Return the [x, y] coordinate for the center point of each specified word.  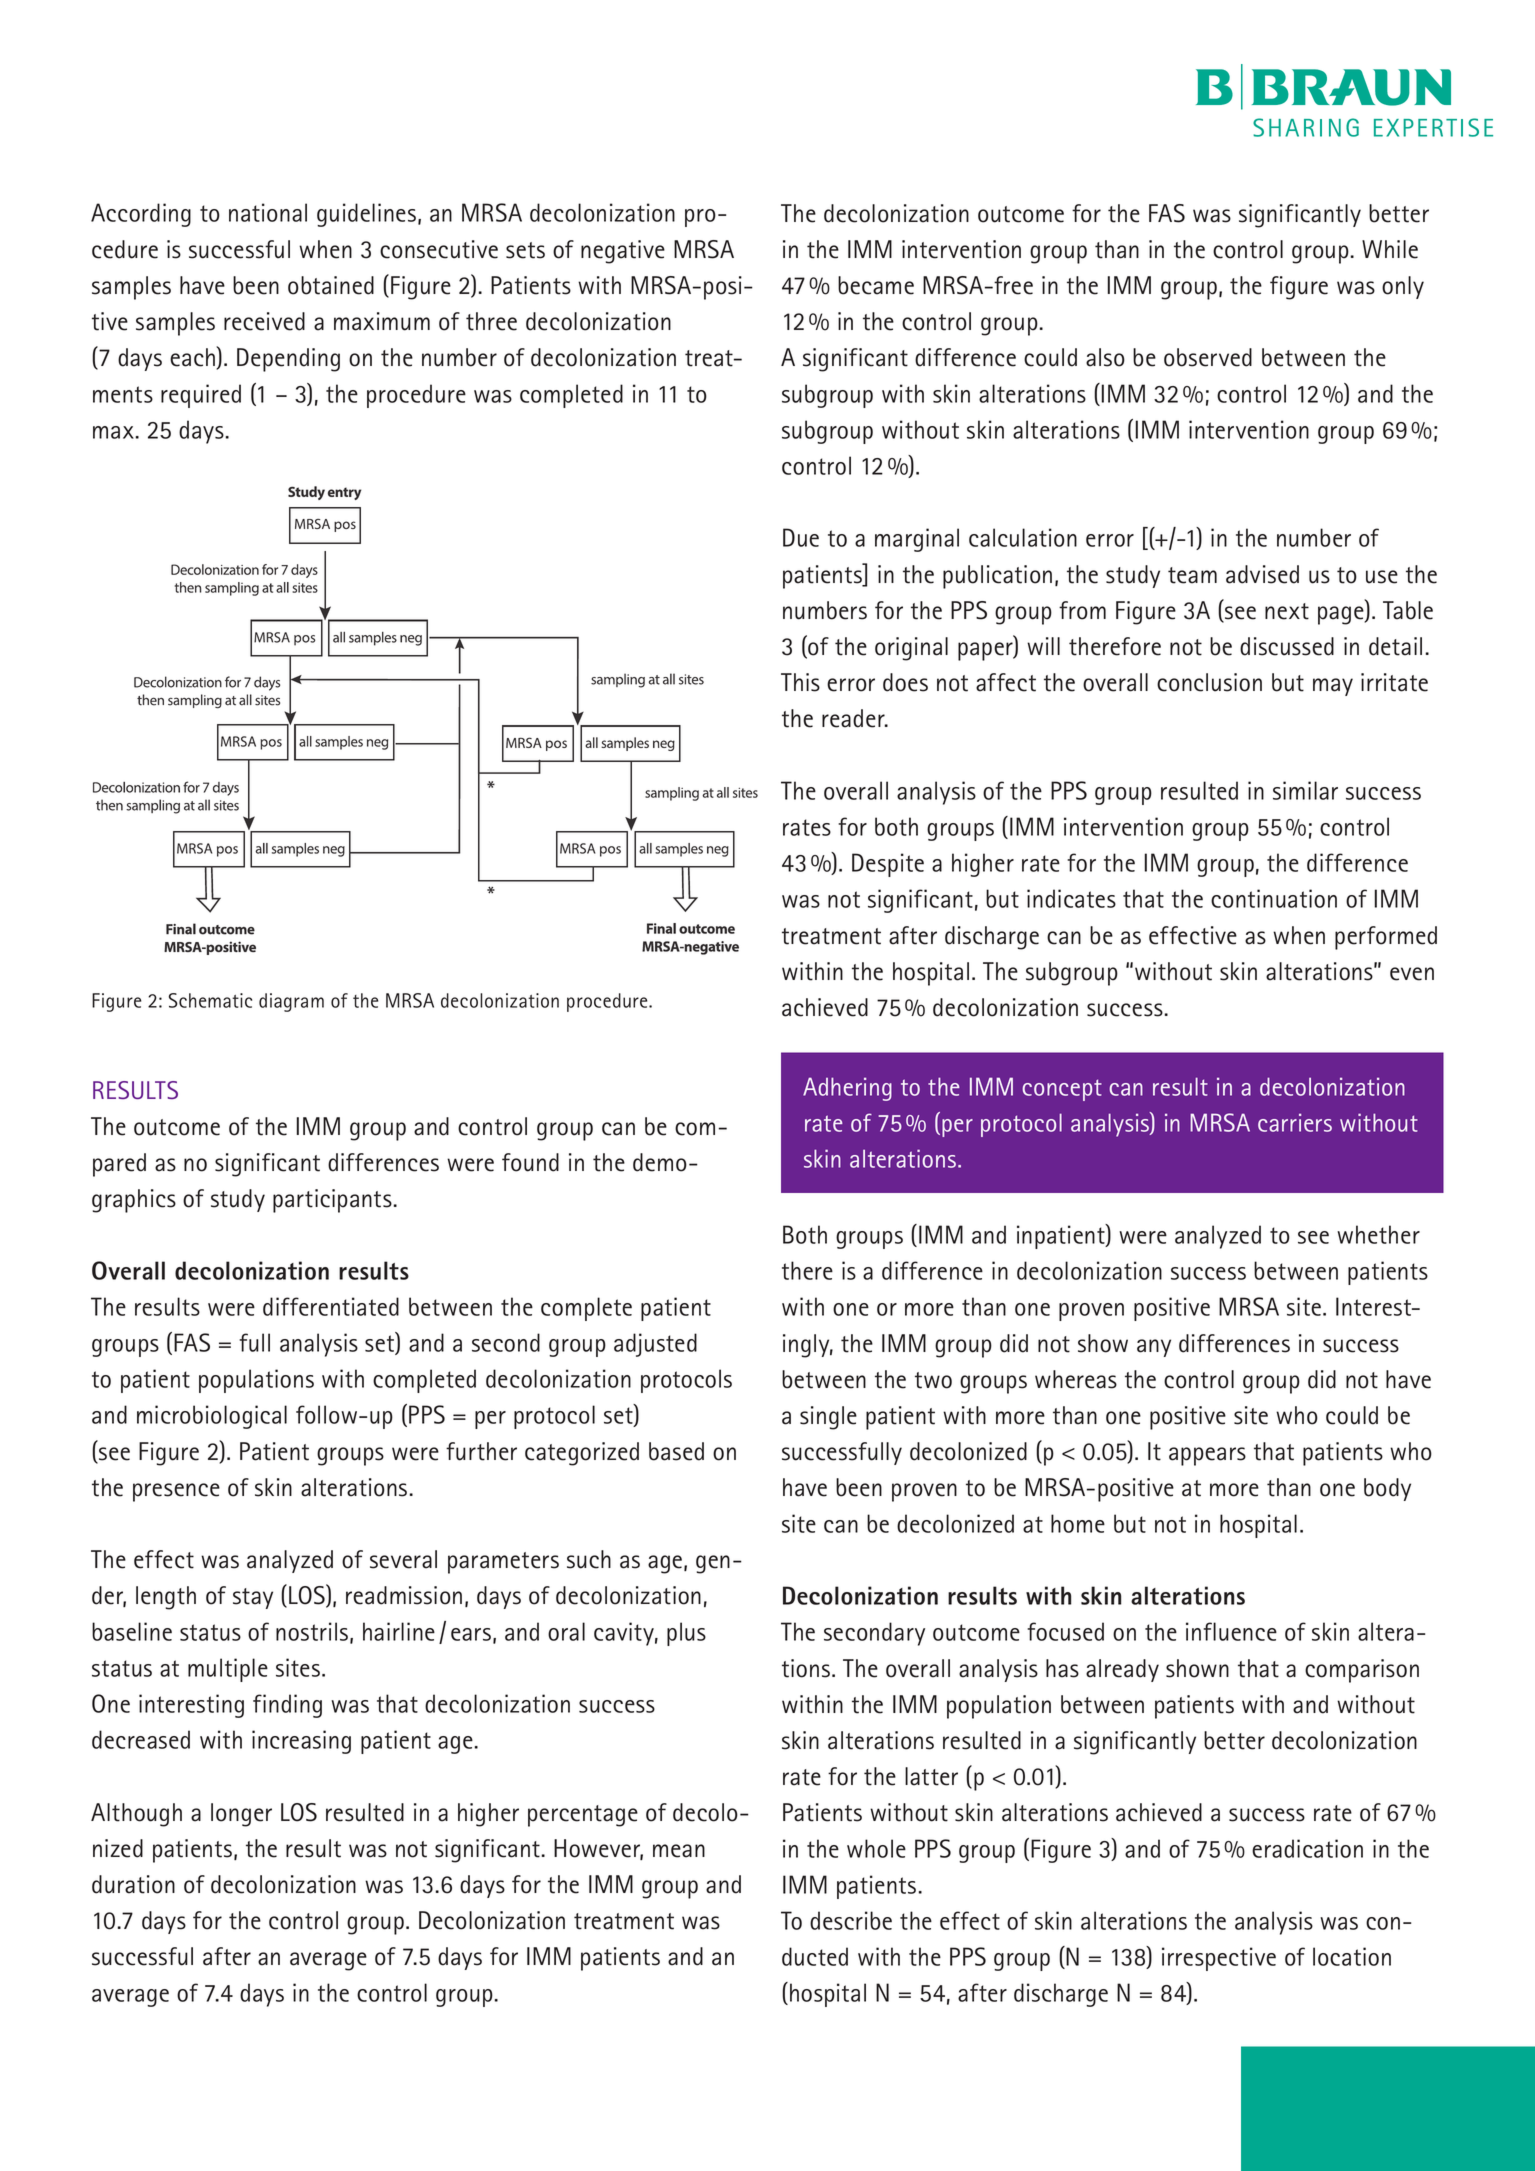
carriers [1295, 1122]
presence [176, 1492]
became [876, 285]
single [828, 1418]
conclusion [1209, 682]
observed [1208, 357]
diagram [291, 1002]
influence [1231, 1631]
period [417, 1152]
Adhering [847, 1089]
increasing [301, 1742]
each [193, 357]
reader [854, 718]
